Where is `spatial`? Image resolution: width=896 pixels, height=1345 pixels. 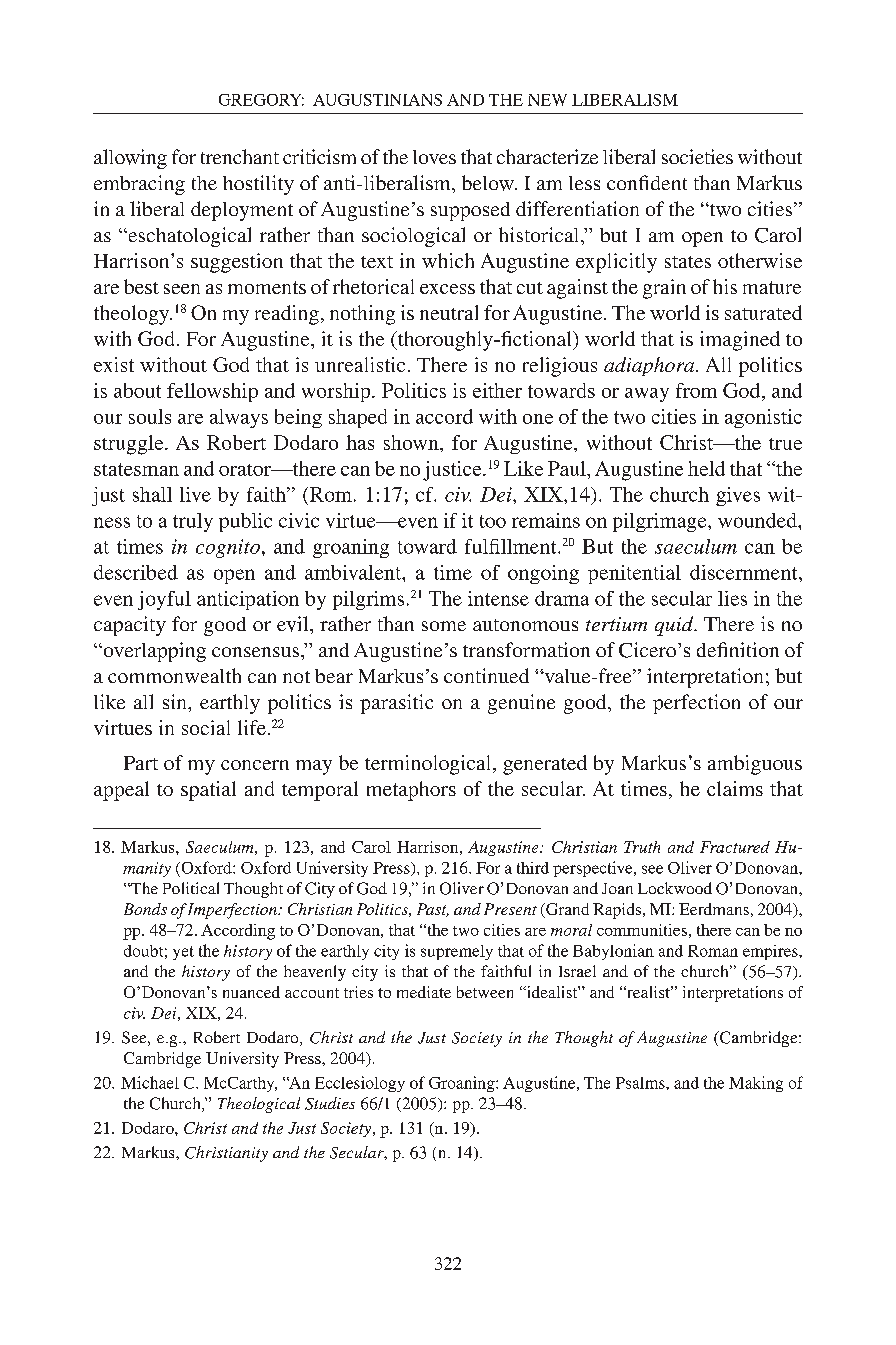 spatial is located at coordinates (208, 791).
